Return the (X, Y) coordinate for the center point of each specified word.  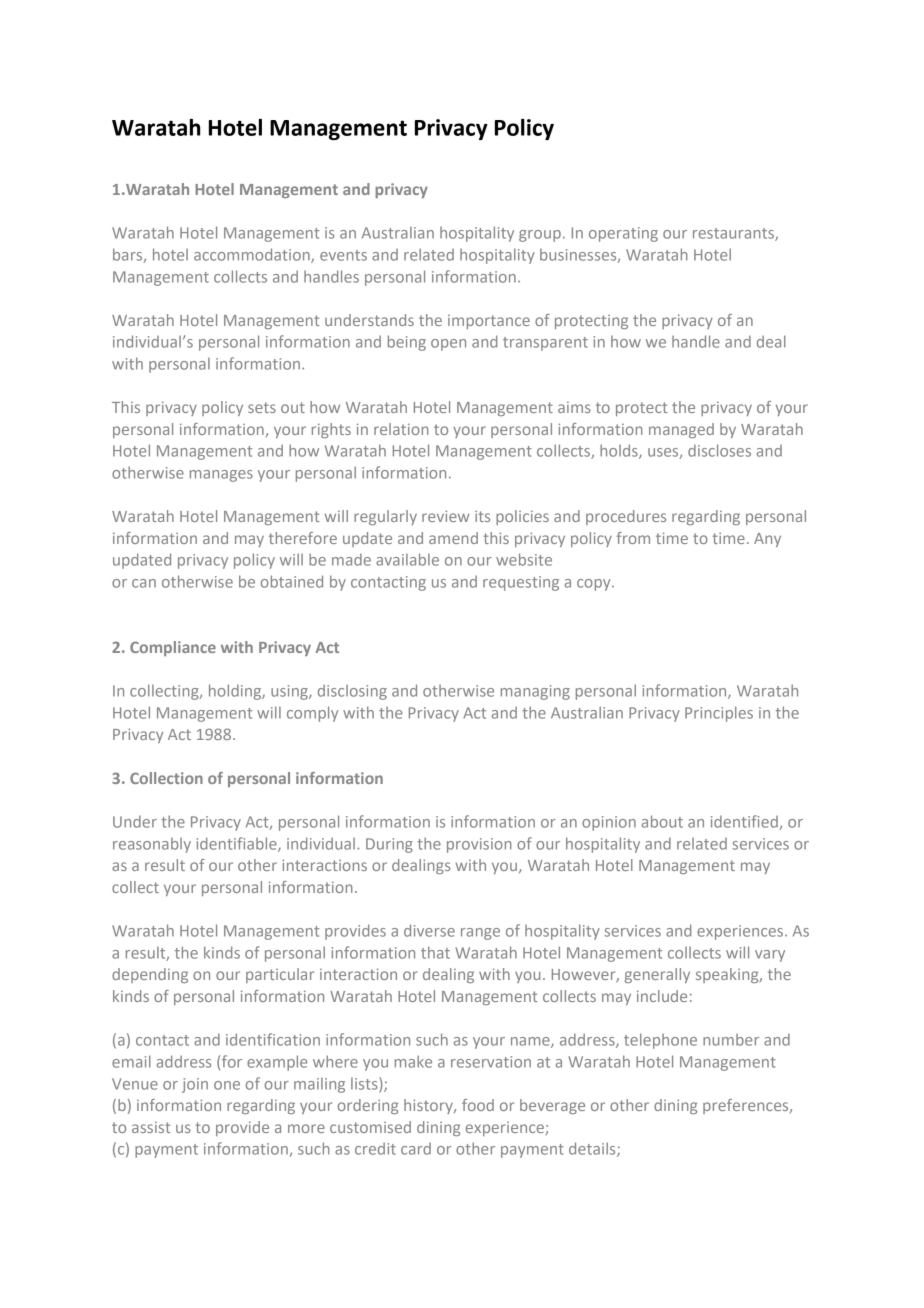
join (195, 1085)
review (445, 516)
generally (657, 975)
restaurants (734, 234)
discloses (719, 450)
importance (489, 322)
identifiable (237, 844)
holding (236, 692)
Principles (719, 714)
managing (535, 692)
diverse (429, 930)
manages (221, 476)
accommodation (253, 255)
